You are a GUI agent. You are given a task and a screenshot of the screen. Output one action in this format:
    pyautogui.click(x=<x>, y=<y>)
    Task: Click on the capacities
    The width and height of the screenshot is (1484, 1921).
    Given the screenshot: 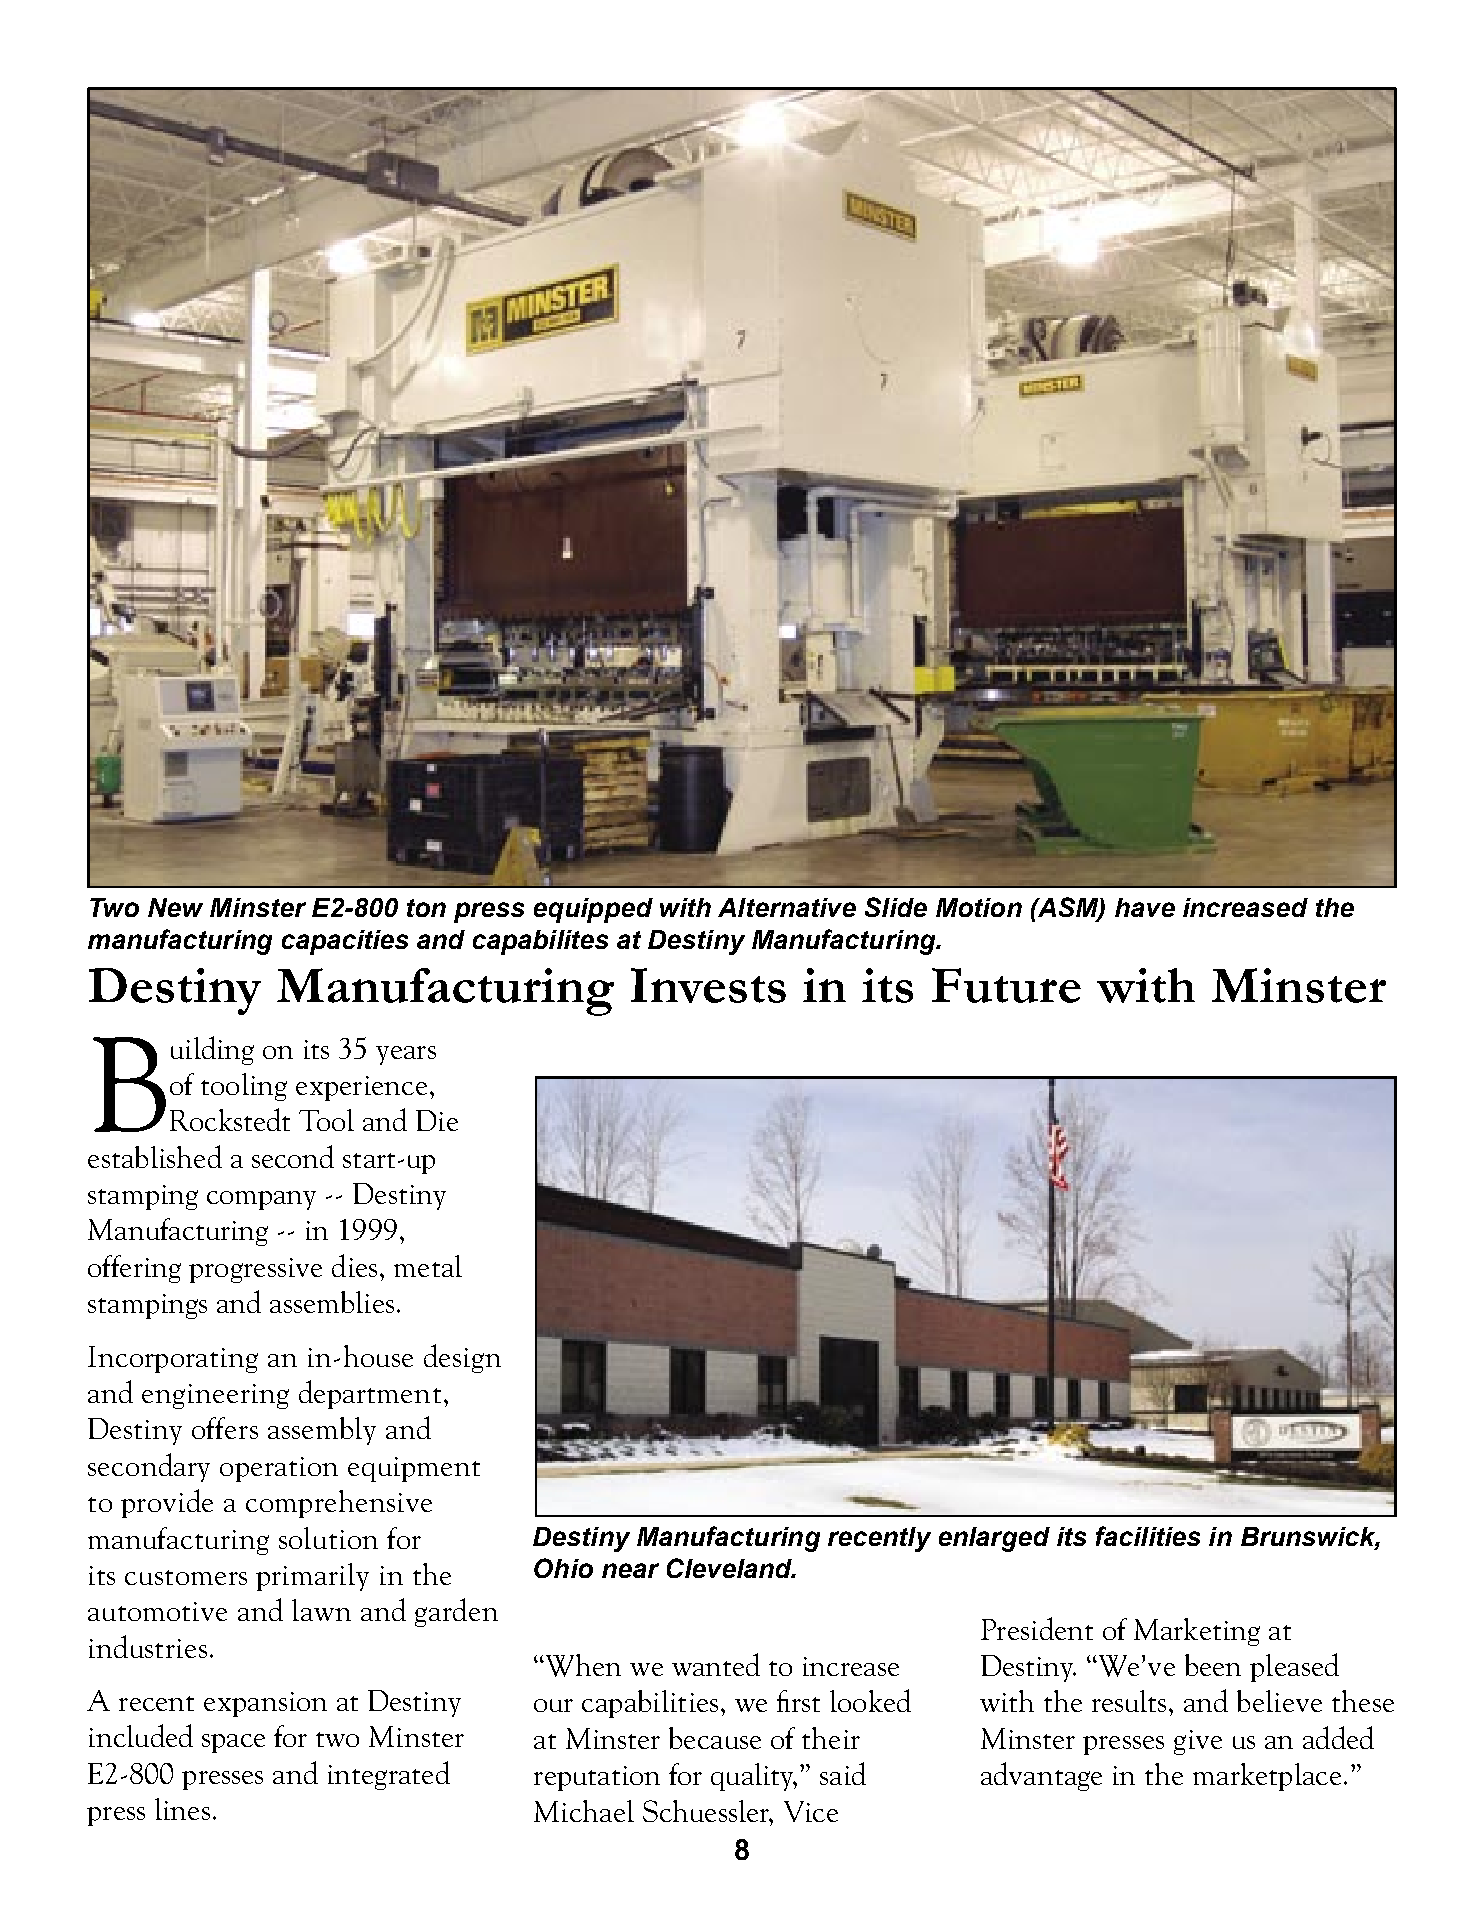 What is the action you would take?
    pyautogui.click(x=345, y=942)
